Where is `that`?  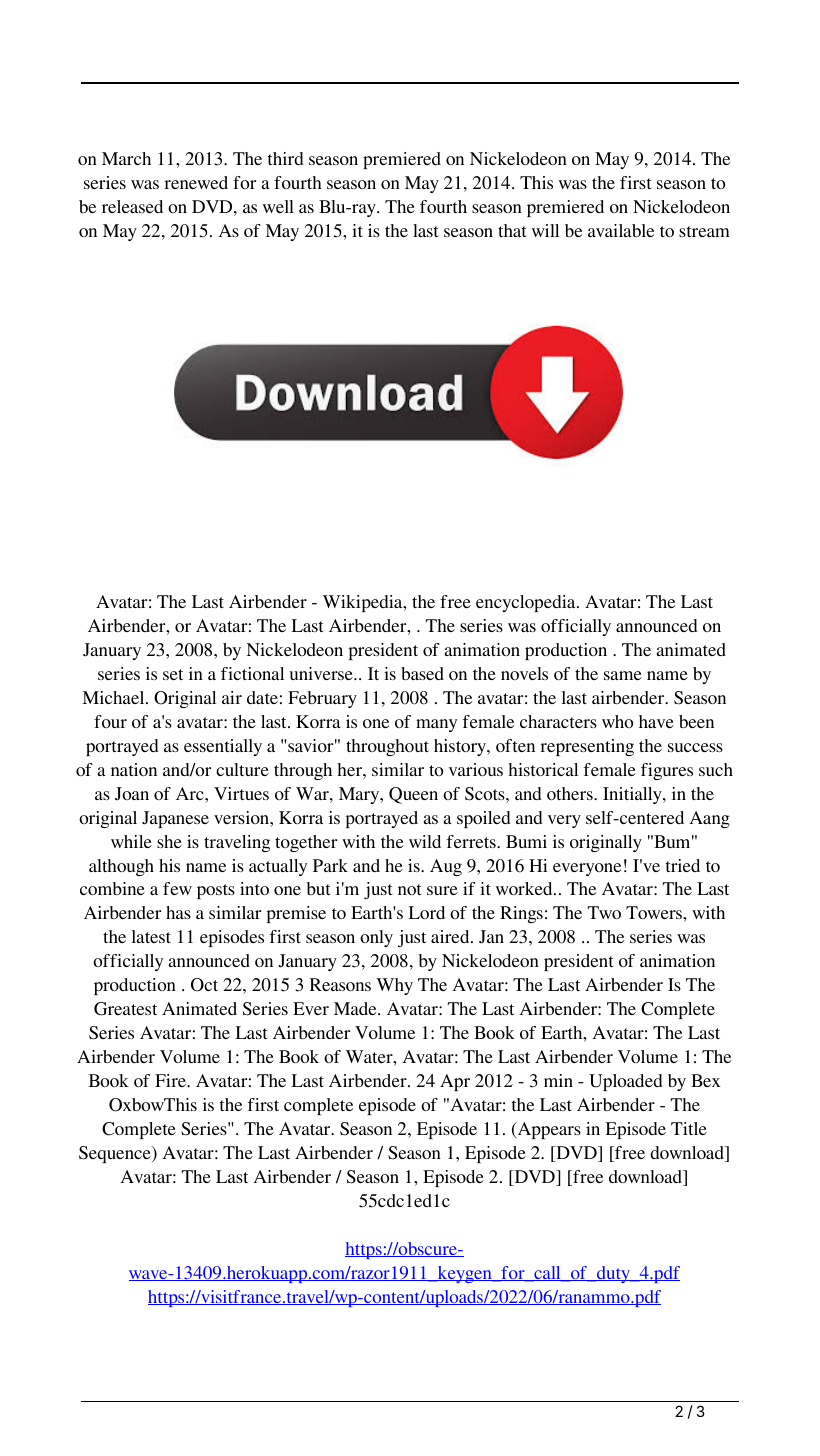 that is located at coordinates (512, 230).
